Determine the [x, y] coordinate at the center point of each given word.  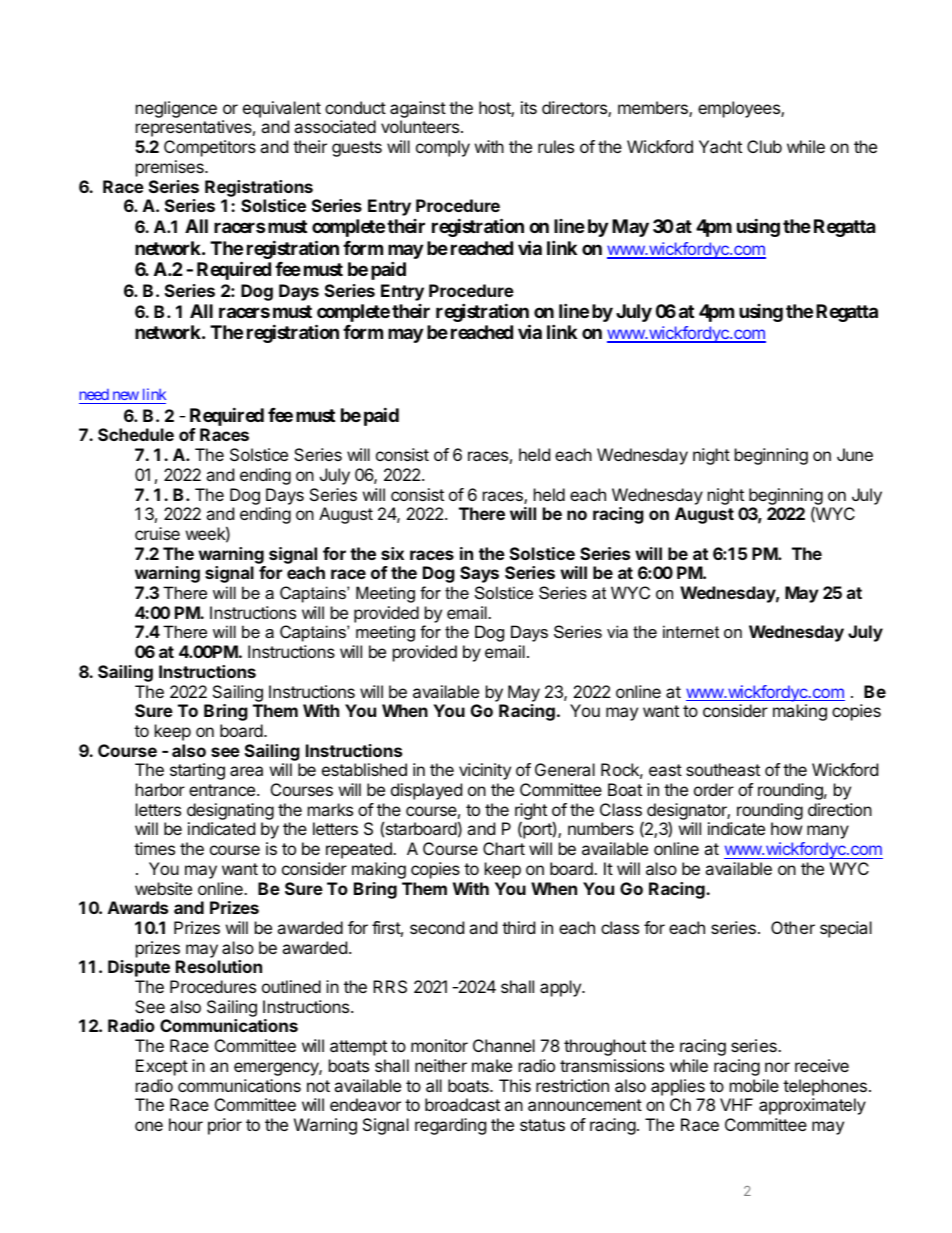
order [714, 789]
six [392, 553]
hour [186, 1124]
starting [197, 771]
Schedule [136, 434]
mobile [754, 1085]
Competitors [210, 148]
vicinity [485, 771]
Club [764, 146]
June [855, 454]
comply [443, 148]
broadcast [462, 1104]
